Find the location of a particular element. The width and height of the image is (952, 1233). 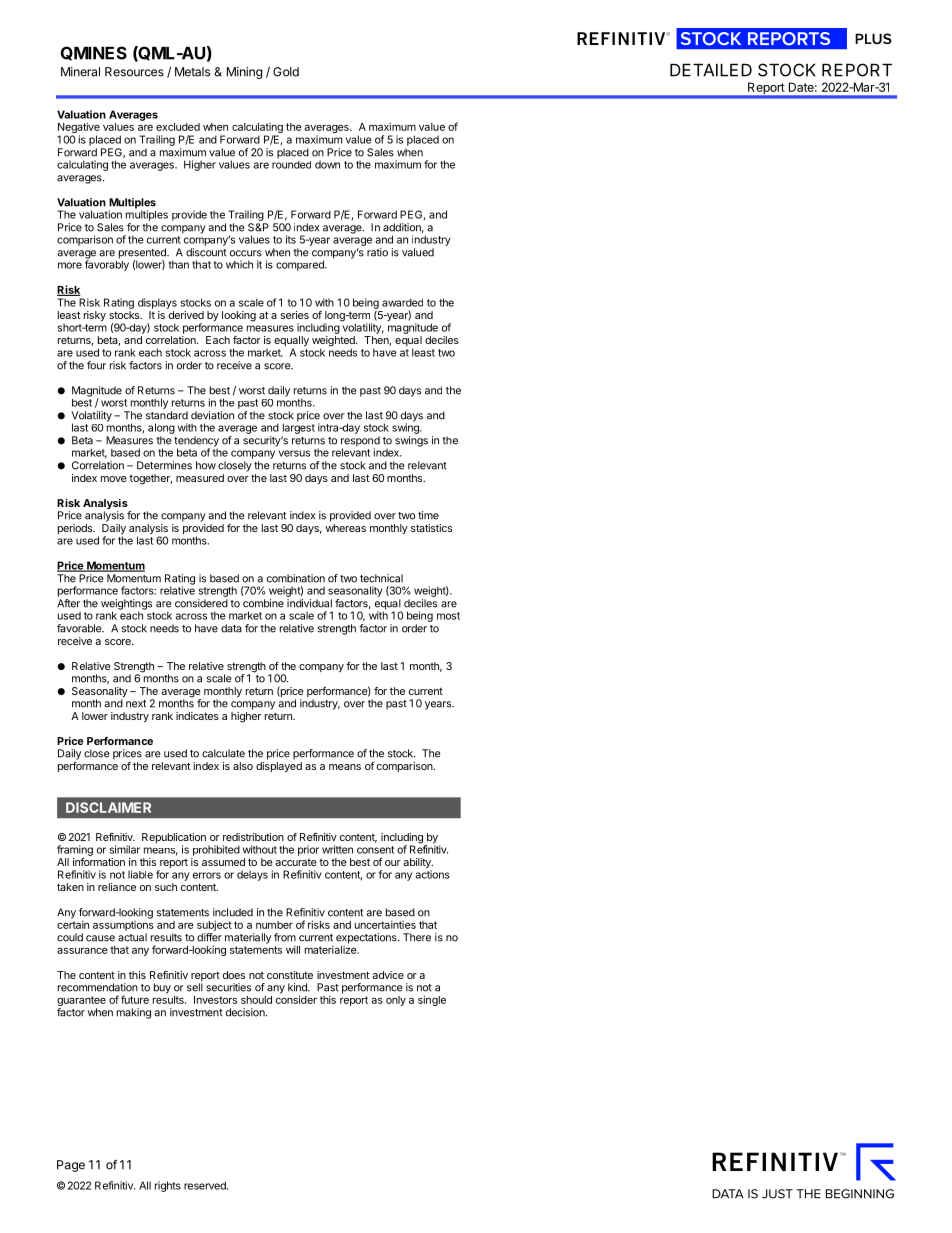

DETAILED is located at coordinates (711, 70).
